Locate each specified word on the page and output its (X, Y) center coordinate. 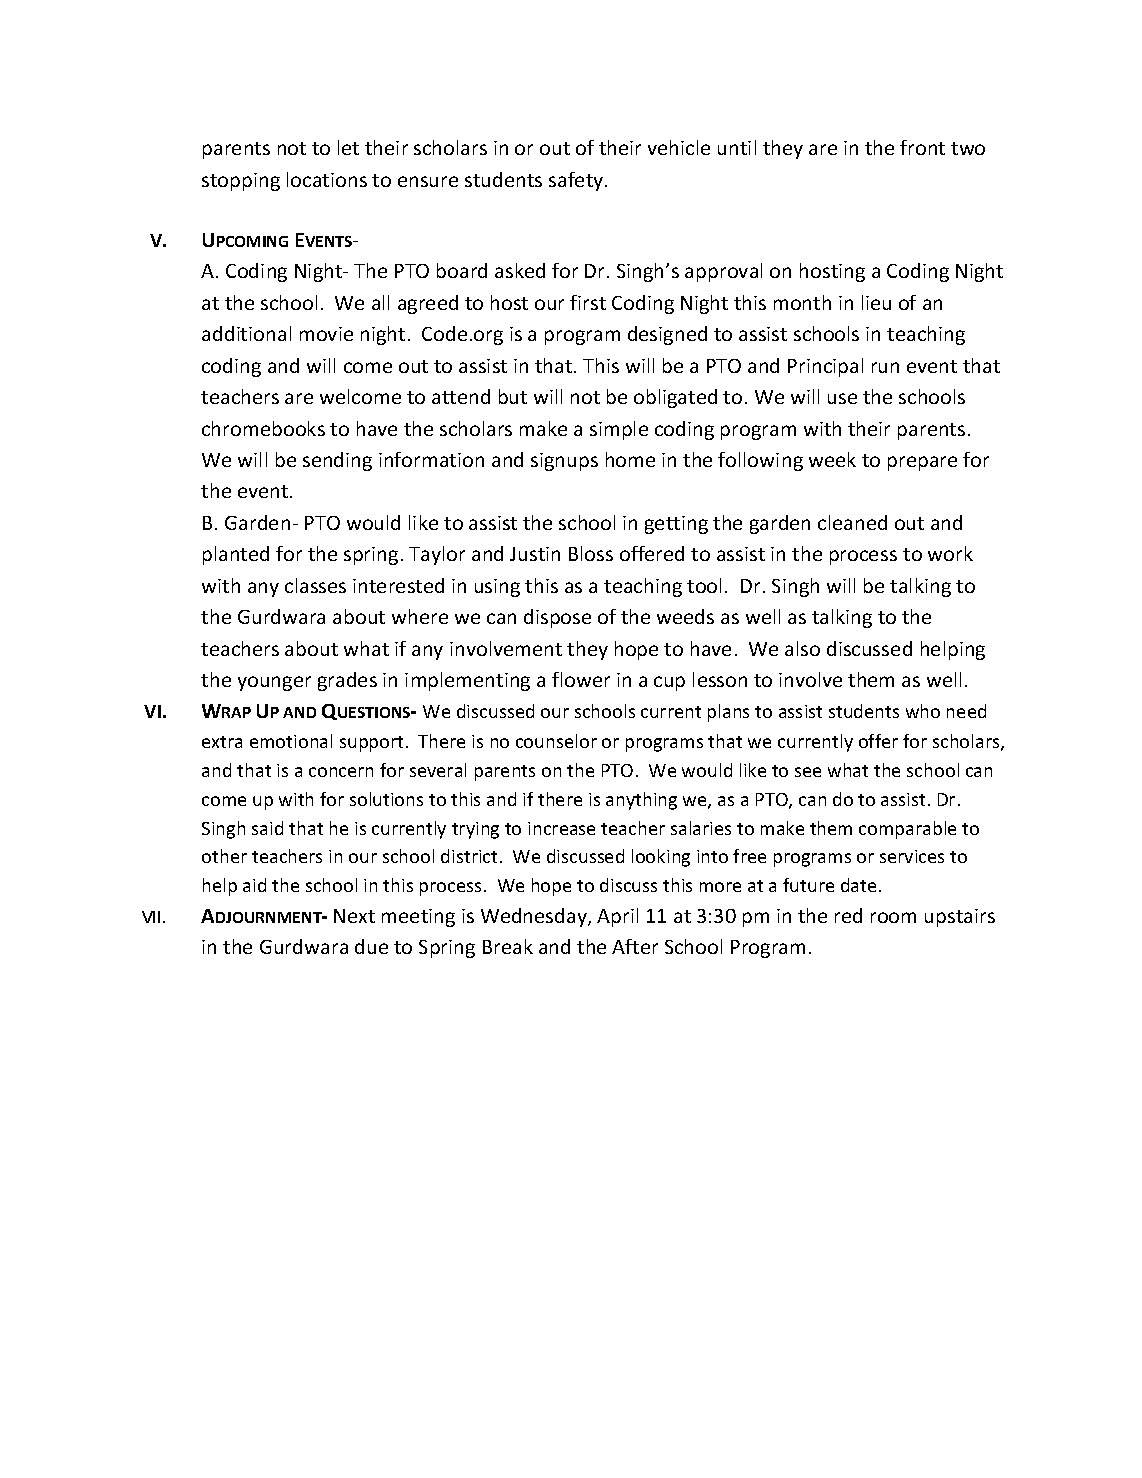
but (513, 396)
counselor (556, 741)
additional (246, 333)
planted (236, 555)
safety (577, 181)
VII (153, 917)
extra (222, 742)
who (923, 711)
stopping (241, 182)
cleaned (852, 522)
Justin (535, 554)
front (922, 147)
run (885, 367)
